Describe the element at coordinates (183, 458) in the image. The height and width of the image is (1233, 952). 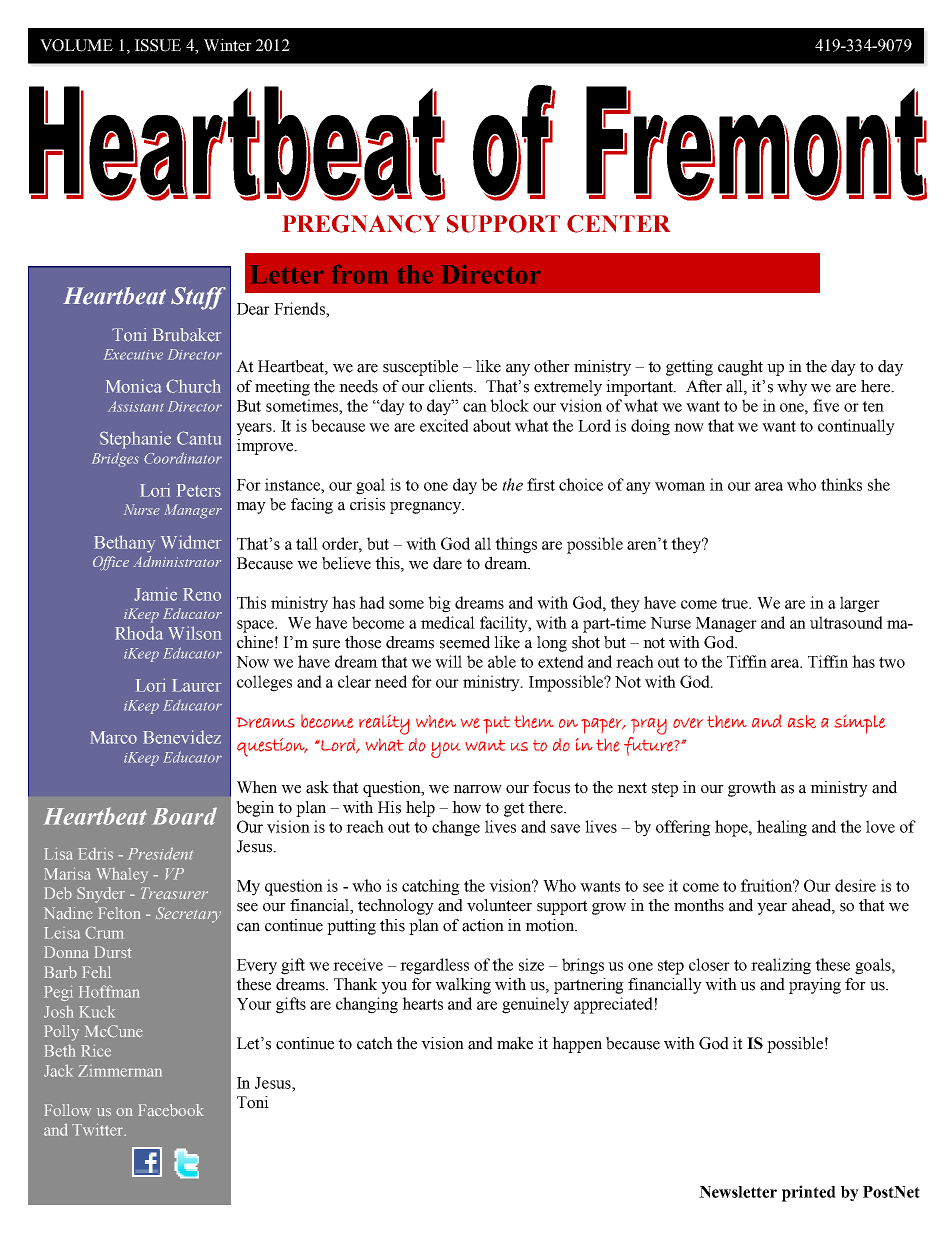
I see `Coordinator` at that location.
